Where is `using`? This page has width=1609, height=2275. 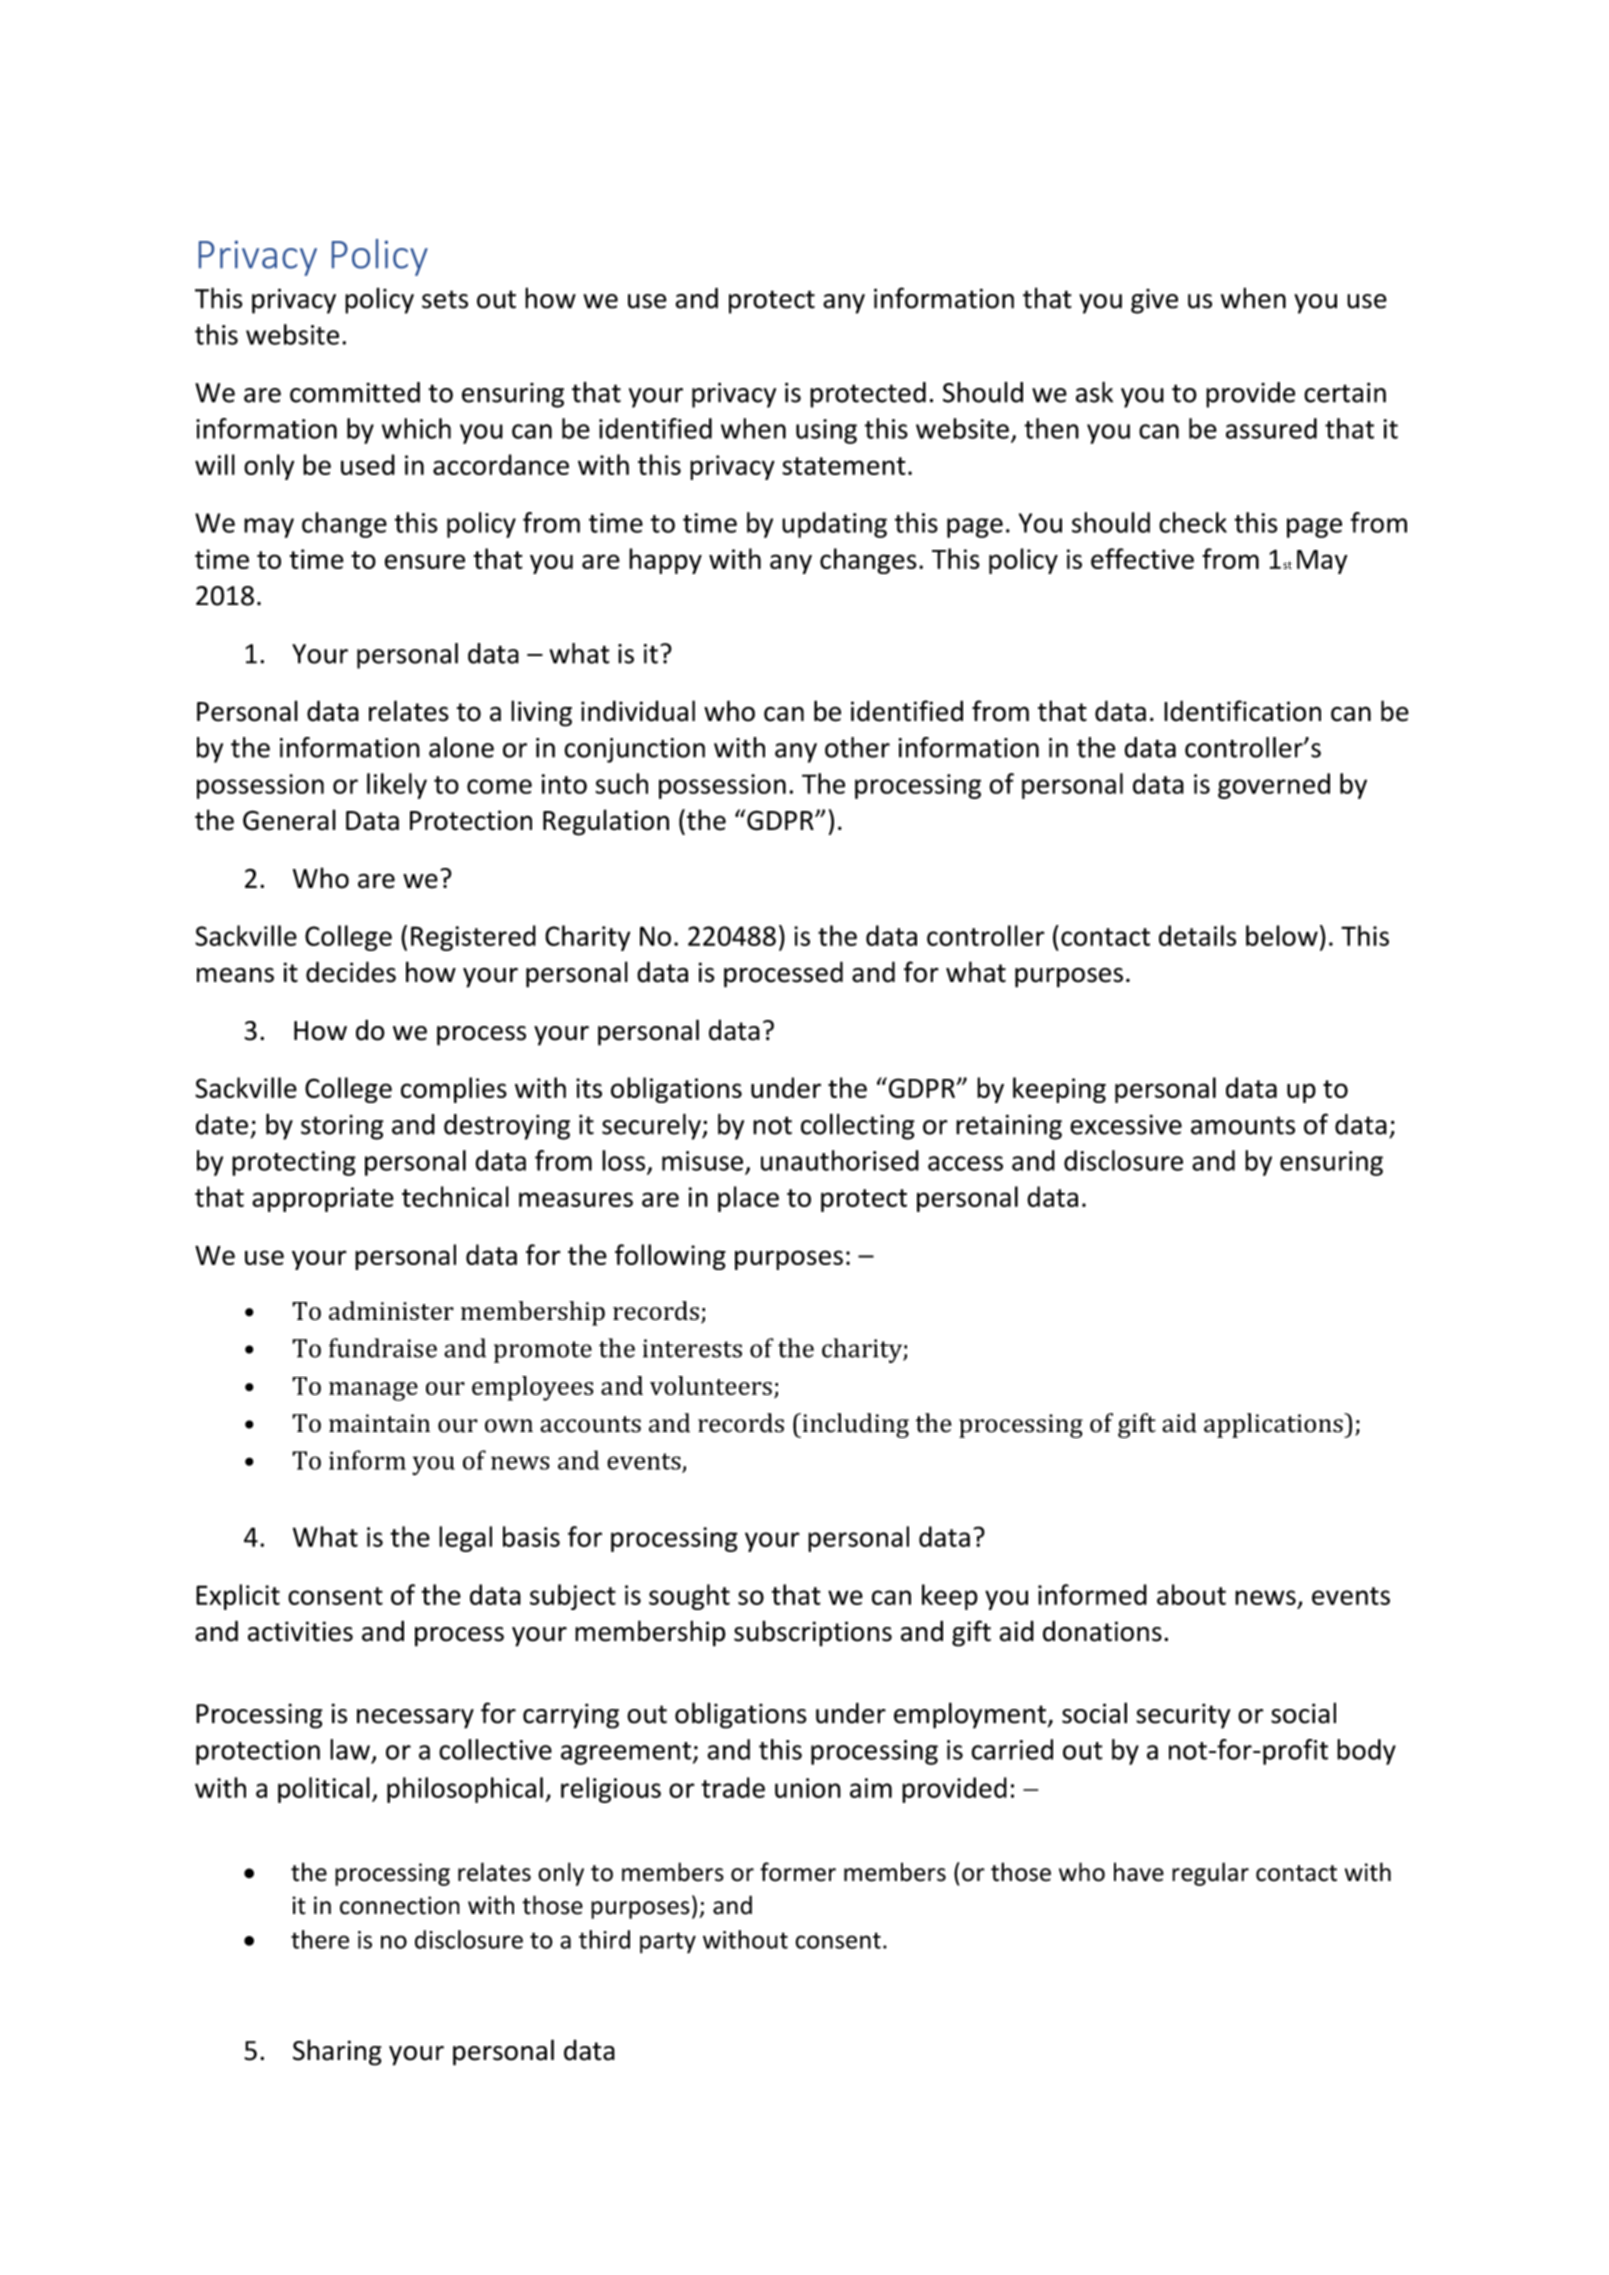
using is located at coordinates (826, 431).
